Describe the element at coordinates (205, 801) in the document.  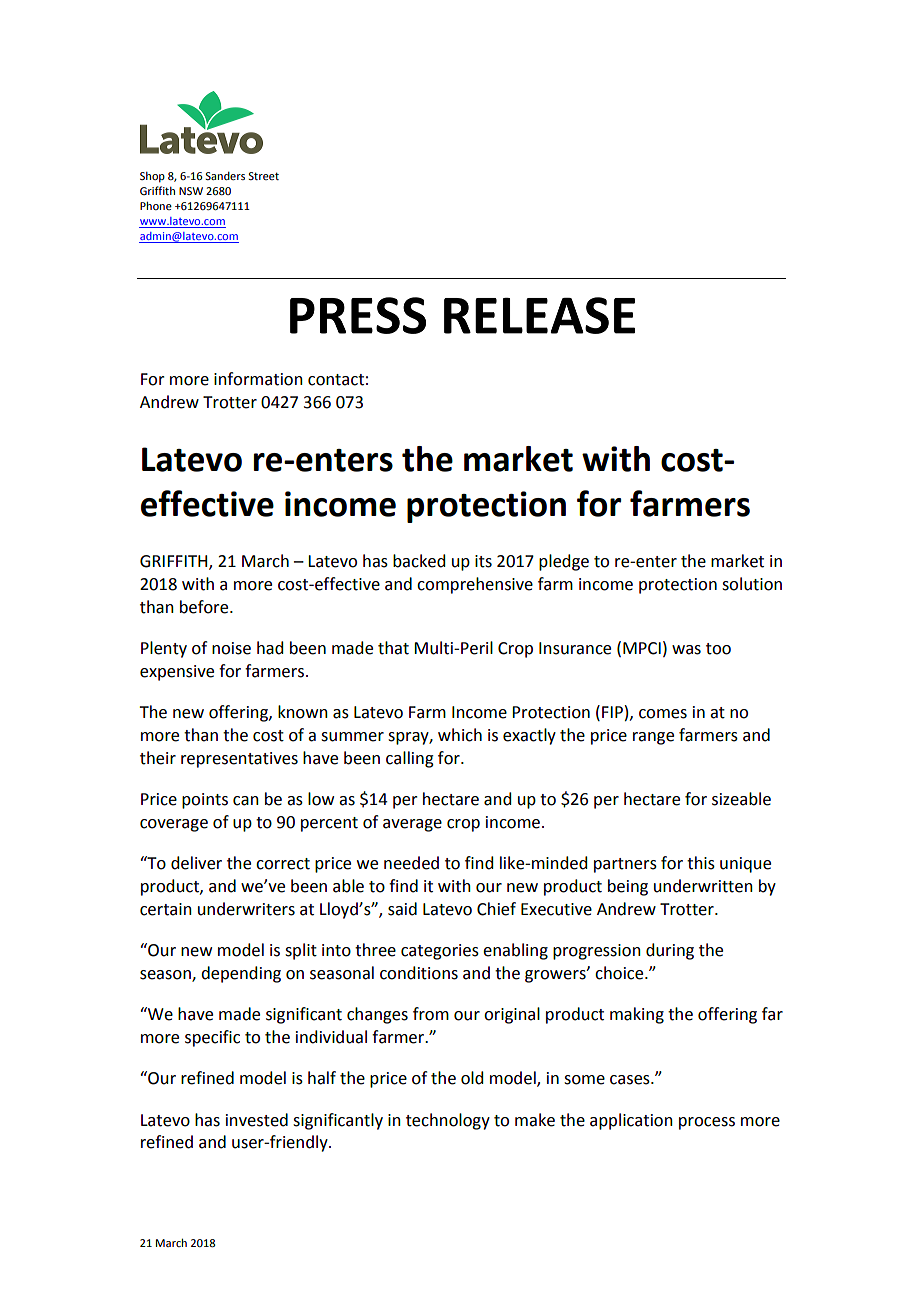
I see `points` at that location.
